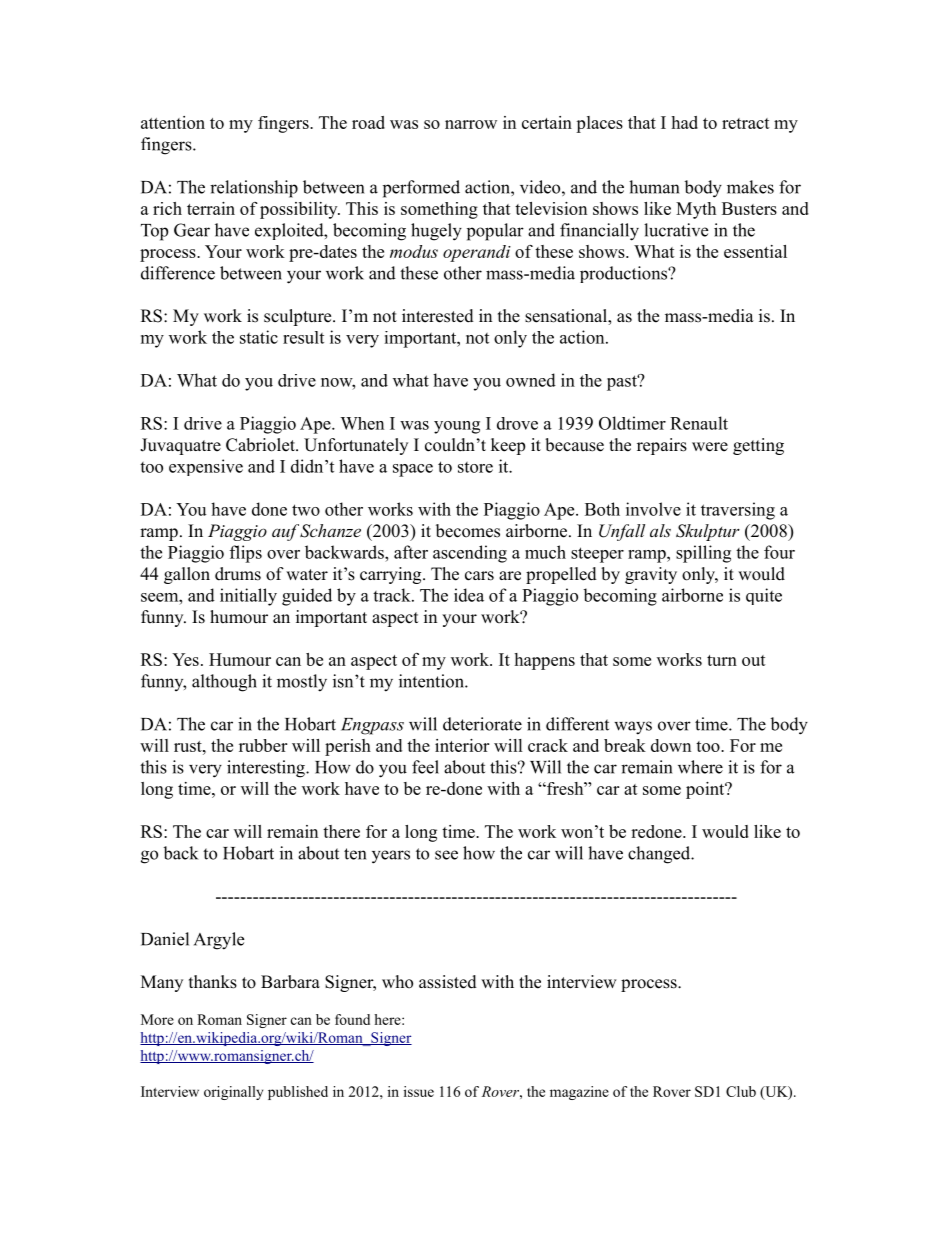  What do you see at coordinates (475, 467) in the page?
I see `store` at bounding box center [475, 467].
